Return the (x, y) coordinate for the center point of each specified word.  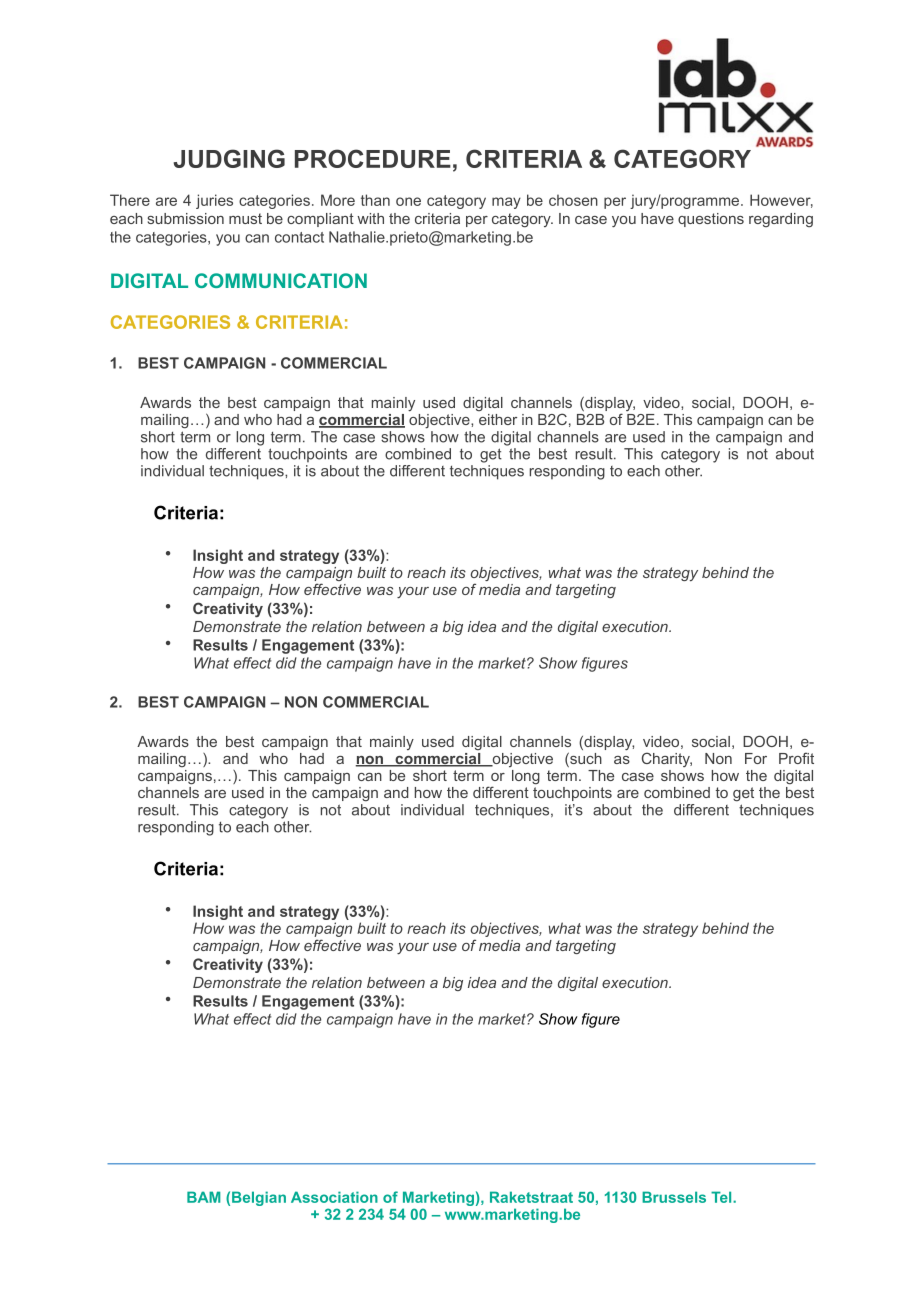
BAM (203, 1197)
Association (334, 1197)
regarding (781, 220)
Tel (722, 1197)
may (506, 203)
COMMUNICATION (281, 280)
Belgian (259, 1198)
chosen (573, 200)
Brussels (674, 1197)
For (756, 758)
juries (214, 201)
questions (711, 220)
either (498, 419)
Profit (796, 758)
